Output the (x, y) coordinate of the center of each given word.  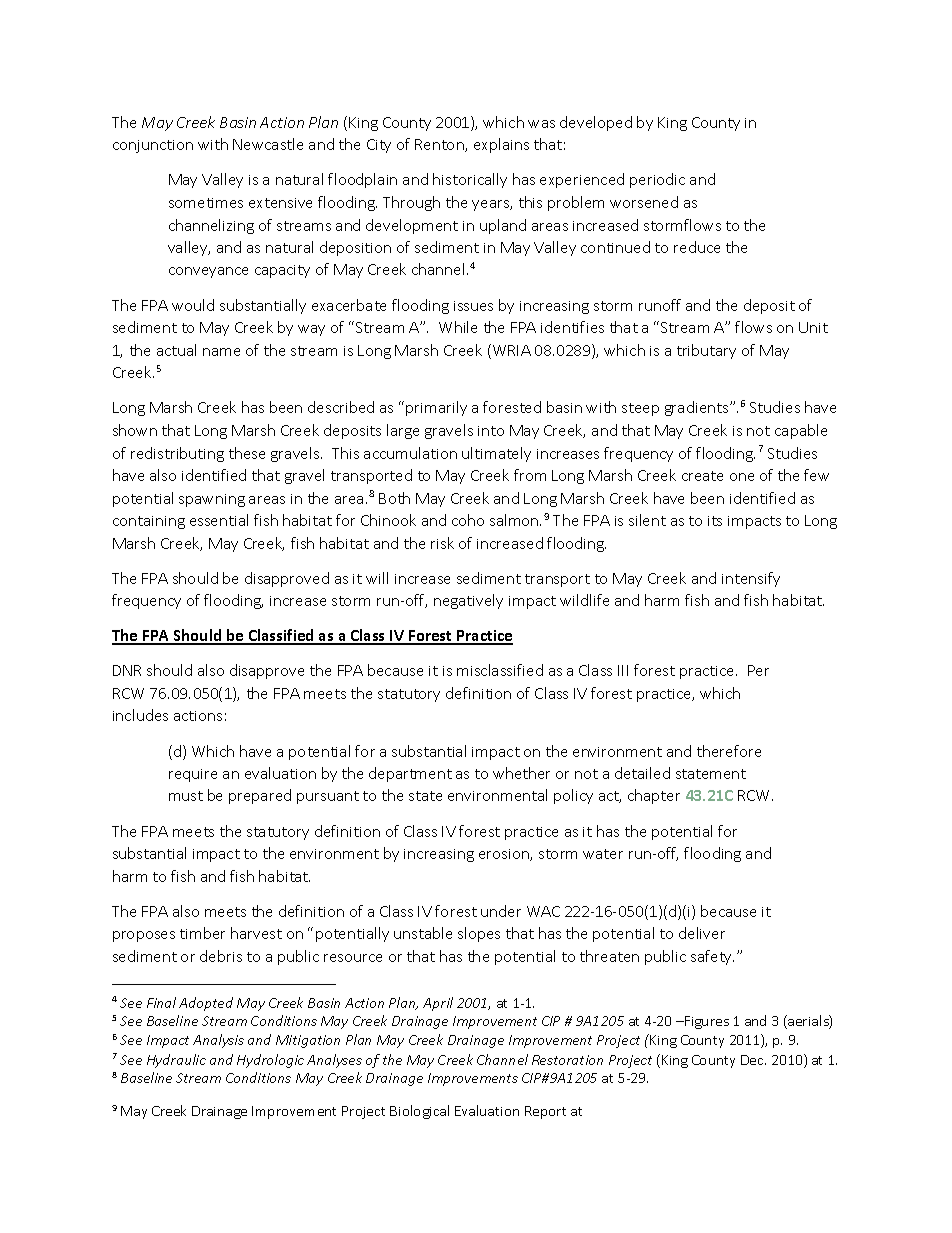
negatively (468, 601)
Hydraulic (176, 1061)
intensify (751, 579)
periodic (657, 180)
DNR (127, 670)
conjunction (153, 146)
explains (501, 145)
